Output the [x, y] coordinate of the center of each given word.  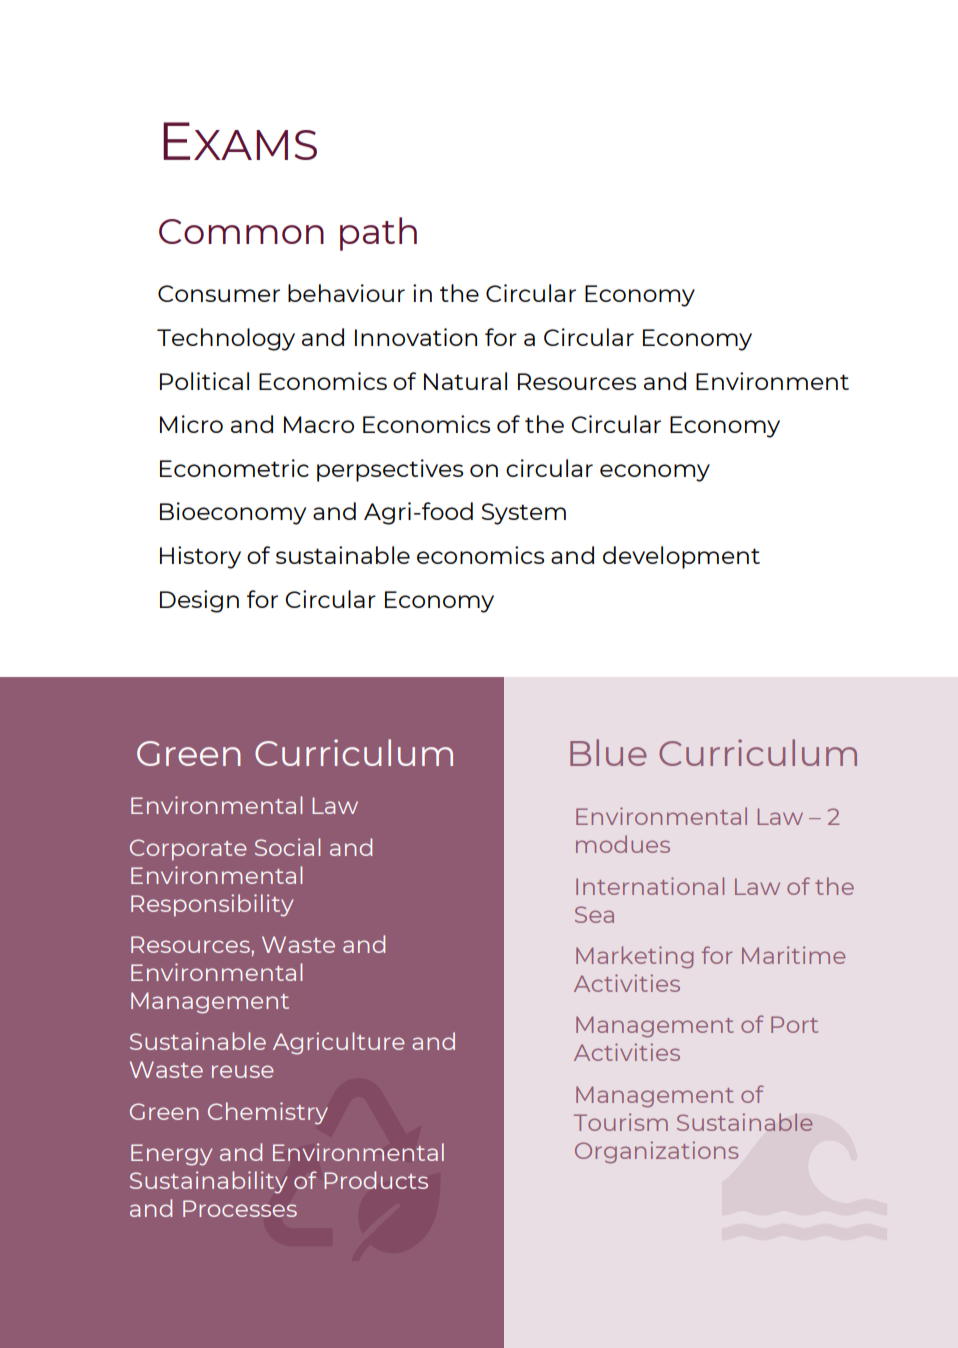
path [378, 234]
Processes [240, 1208]
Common [241, 231]
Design [199, 601]
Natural [465, 381]
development [681, 557]
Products [376, 1180]
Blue [608, 752]
